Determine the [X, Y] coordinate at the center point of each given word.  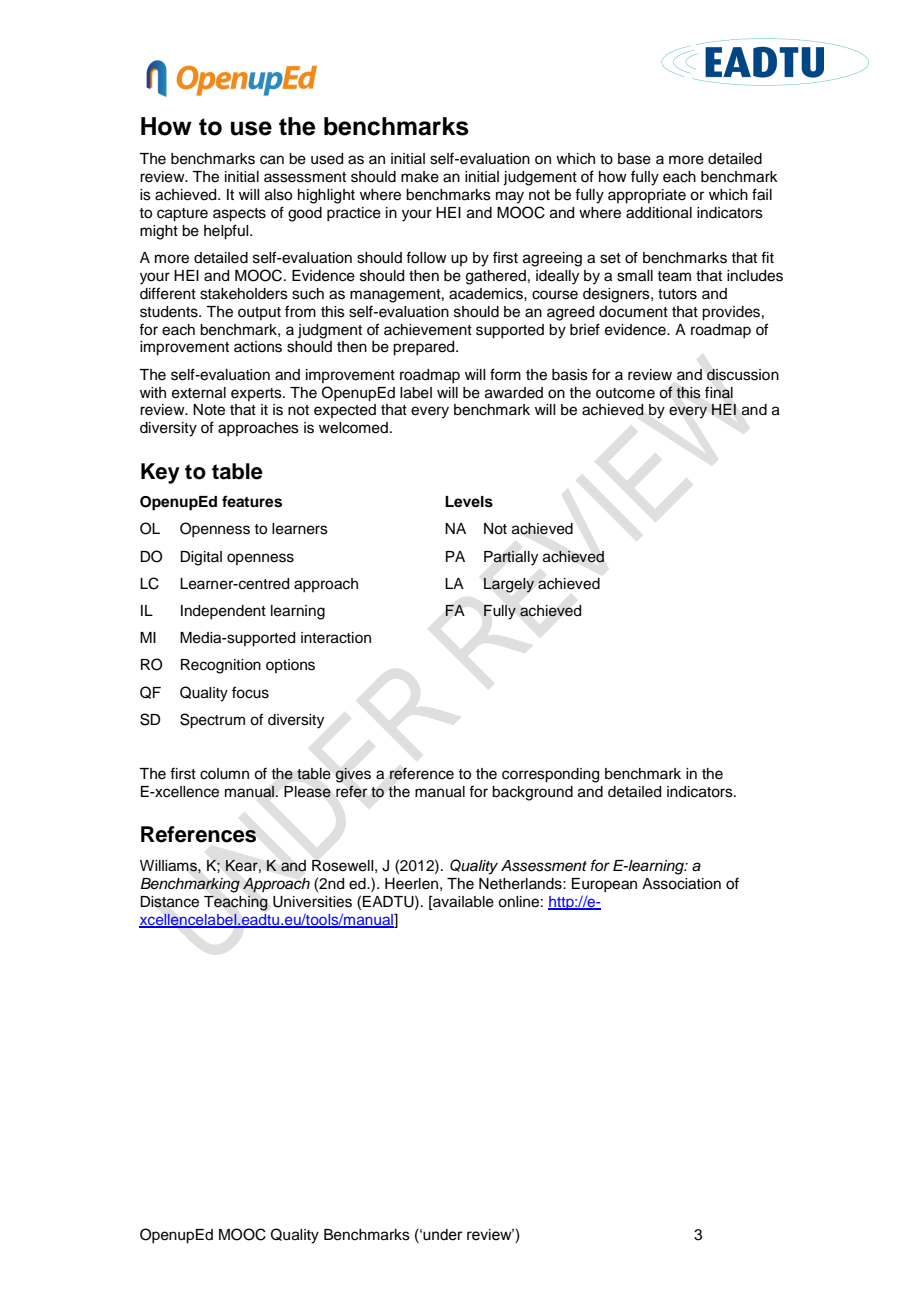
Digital [201, 558]
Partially [511, 558]
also [278, 195]
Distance [169, 902]
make [420, 177]
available [462, 902]
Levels [469, 502]
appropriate [647, 196]
